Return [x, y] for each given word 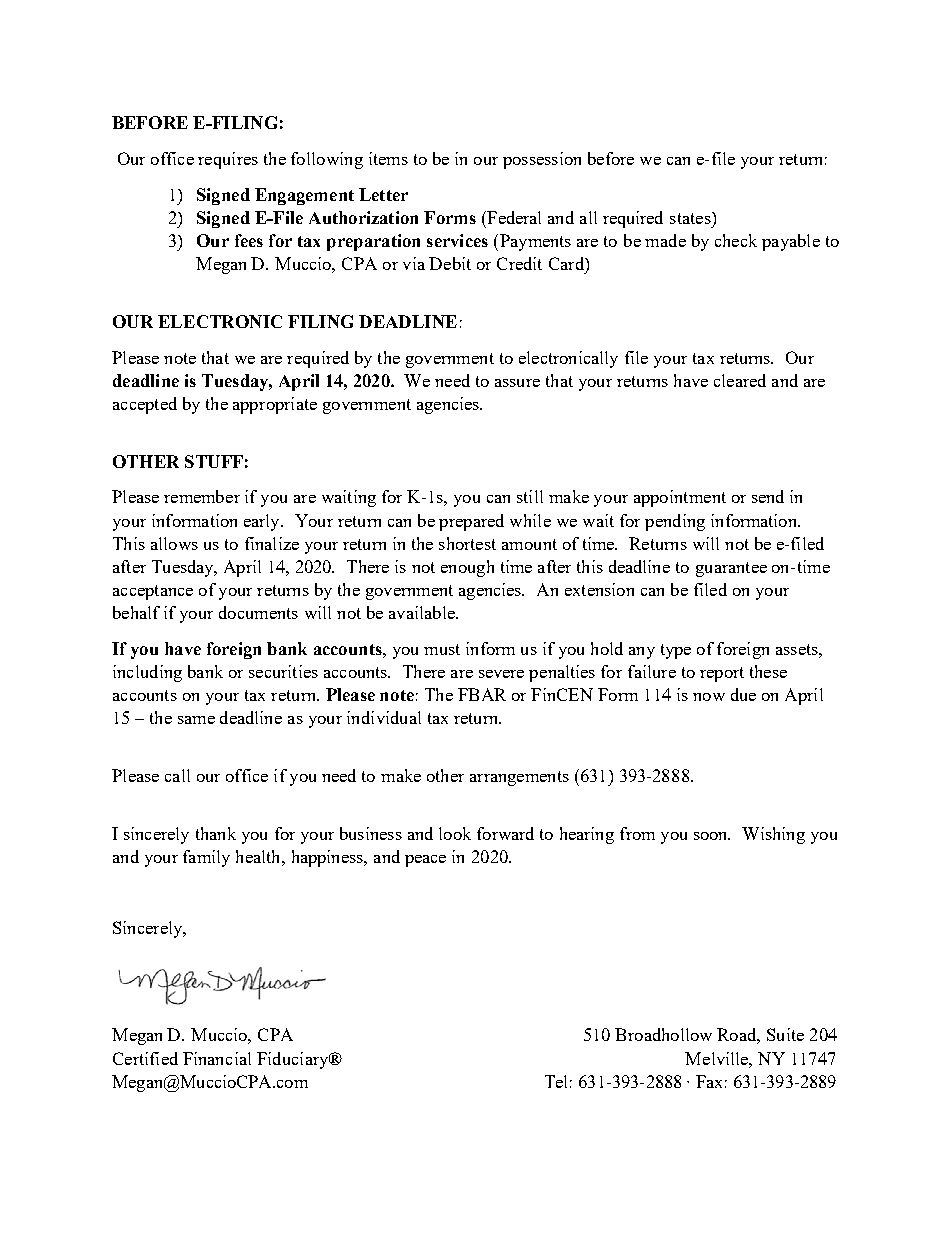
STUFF [214, 461]
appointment [680, 498]
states [691, 218]
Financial [217, 1058]
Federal [513, 217]
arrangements [519, 778]
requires [228, 160]
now [709, 697]
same [196, 720]
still [530, 496]
